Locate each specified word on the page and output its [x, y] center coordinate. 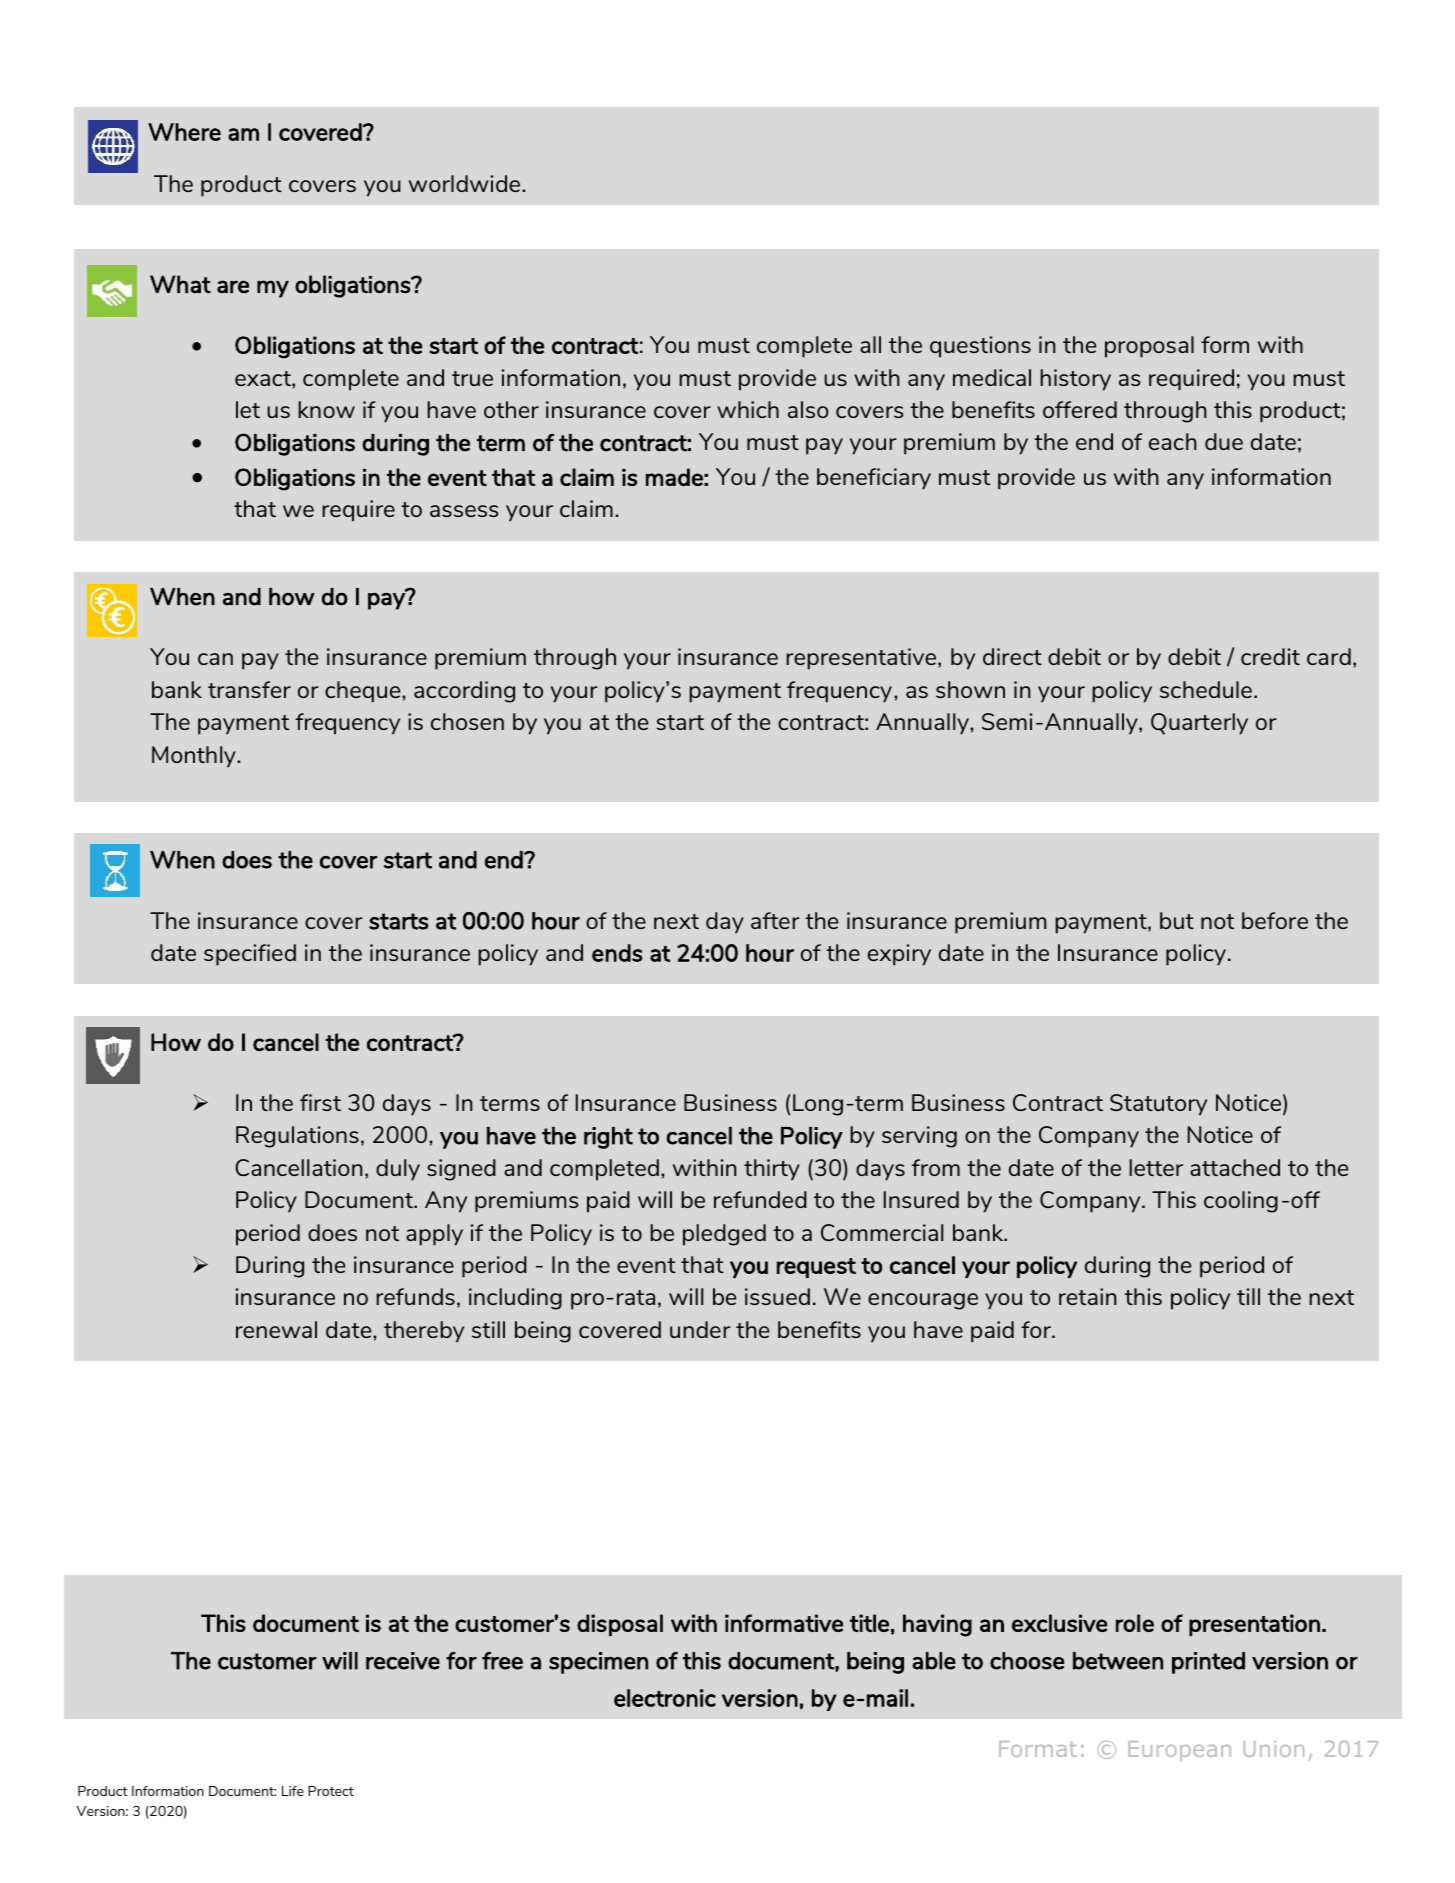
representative [861, 659]
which [748, 409]
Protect [331, 1791]
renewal [276, 1329]
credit [1270, 656]
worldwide [466, 183]
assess [464, 511]
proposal [1149, 347]
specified [250, 955]
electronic [665, 1698]
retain [1087, 1296]
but [1177, 920]
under [700, 1329]
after [775, 920]
